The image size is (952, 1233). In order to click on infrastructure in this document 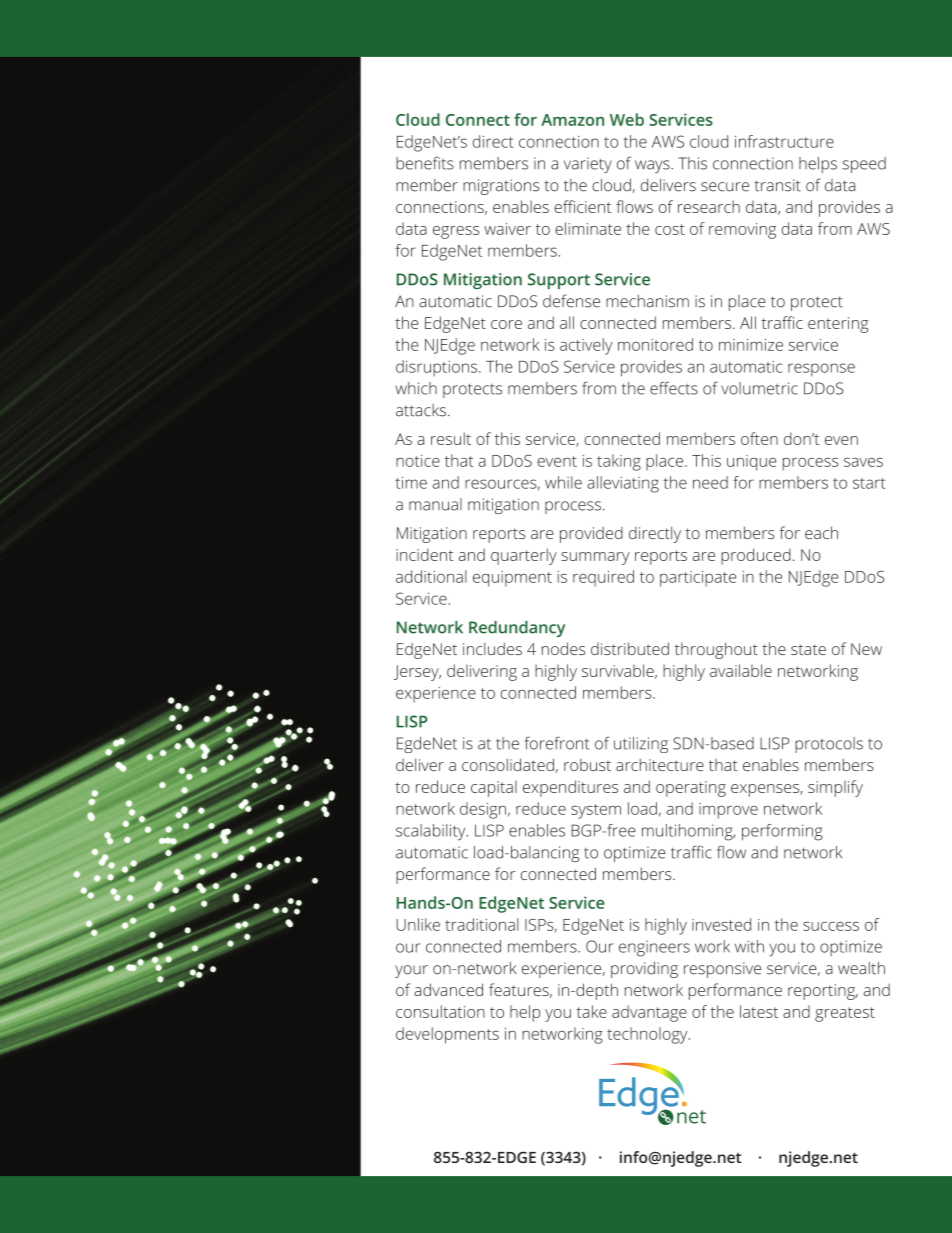, I will do `click(784, 141)`.
